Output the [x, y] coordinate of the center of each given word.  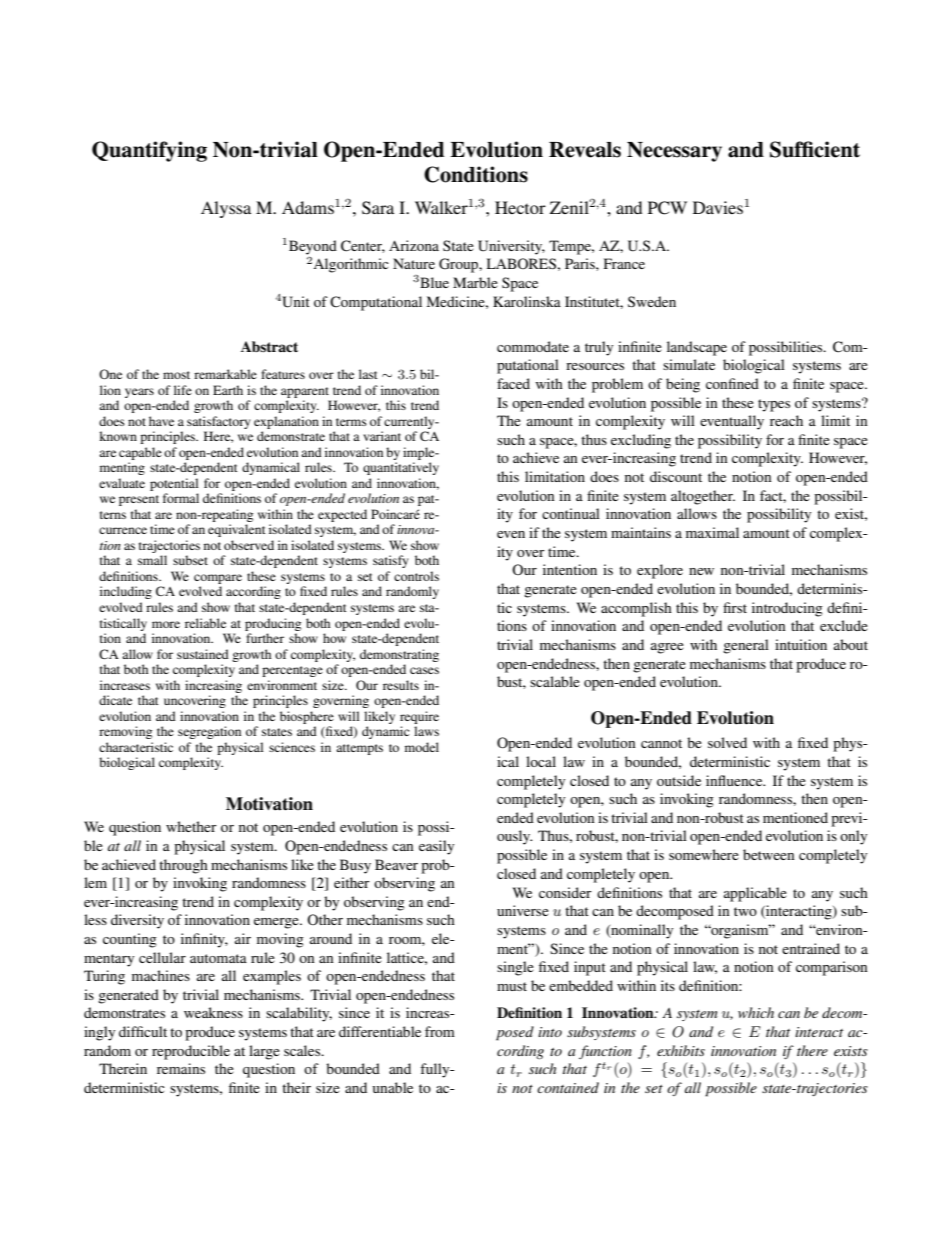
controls [416, 576]
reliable [205, 623]
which [756, 1012]
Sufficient [815, 149]
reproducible [191, 1052]
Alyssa [226, 209]
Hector [520, 207]
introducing [787, 609]
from [440, 1031]
